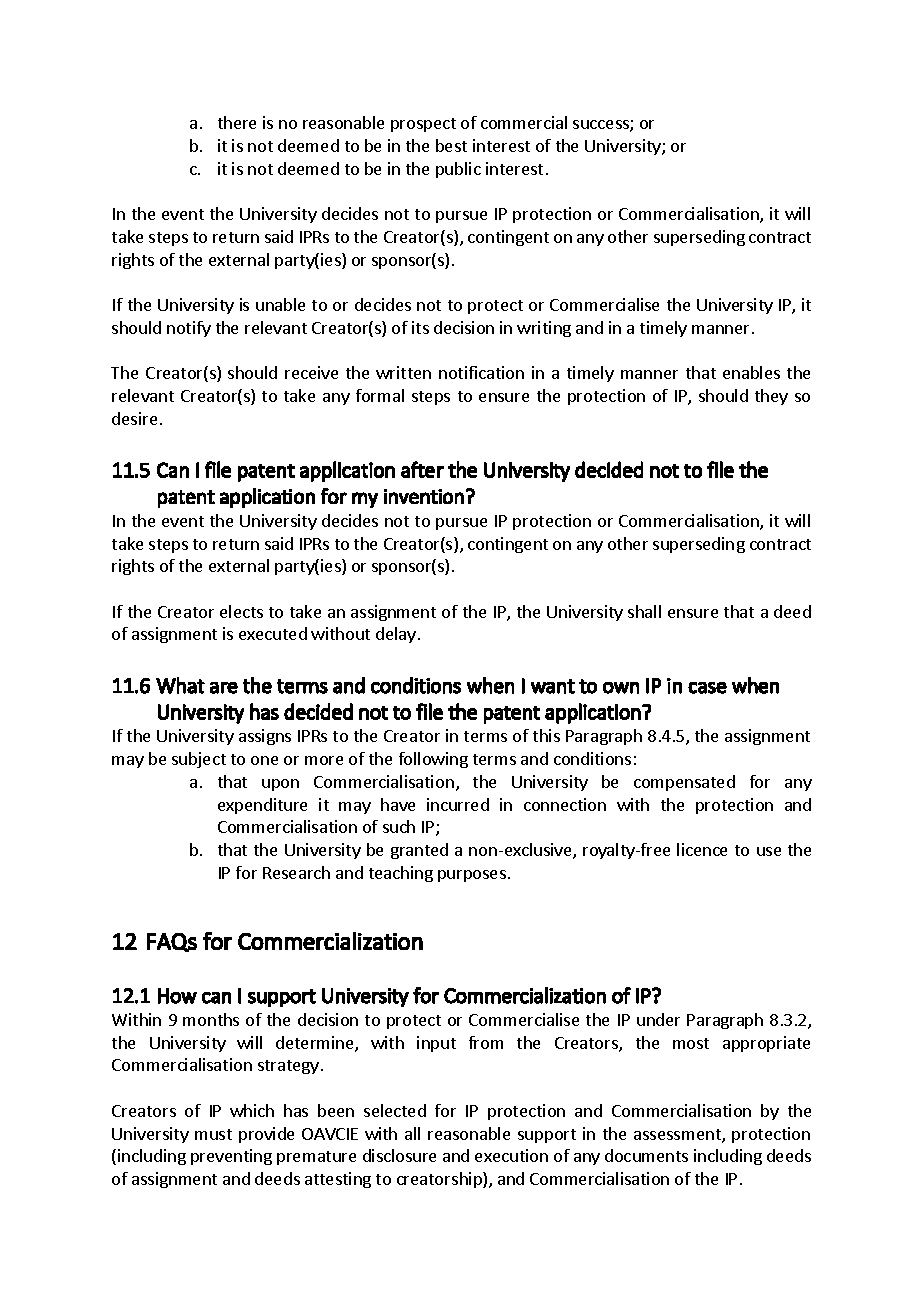 The height and width of the image is (1308, 924). What do you see at coordinates (399, 1155) in the image?
I see `disclosure` at bounding box center [399, 1155].
